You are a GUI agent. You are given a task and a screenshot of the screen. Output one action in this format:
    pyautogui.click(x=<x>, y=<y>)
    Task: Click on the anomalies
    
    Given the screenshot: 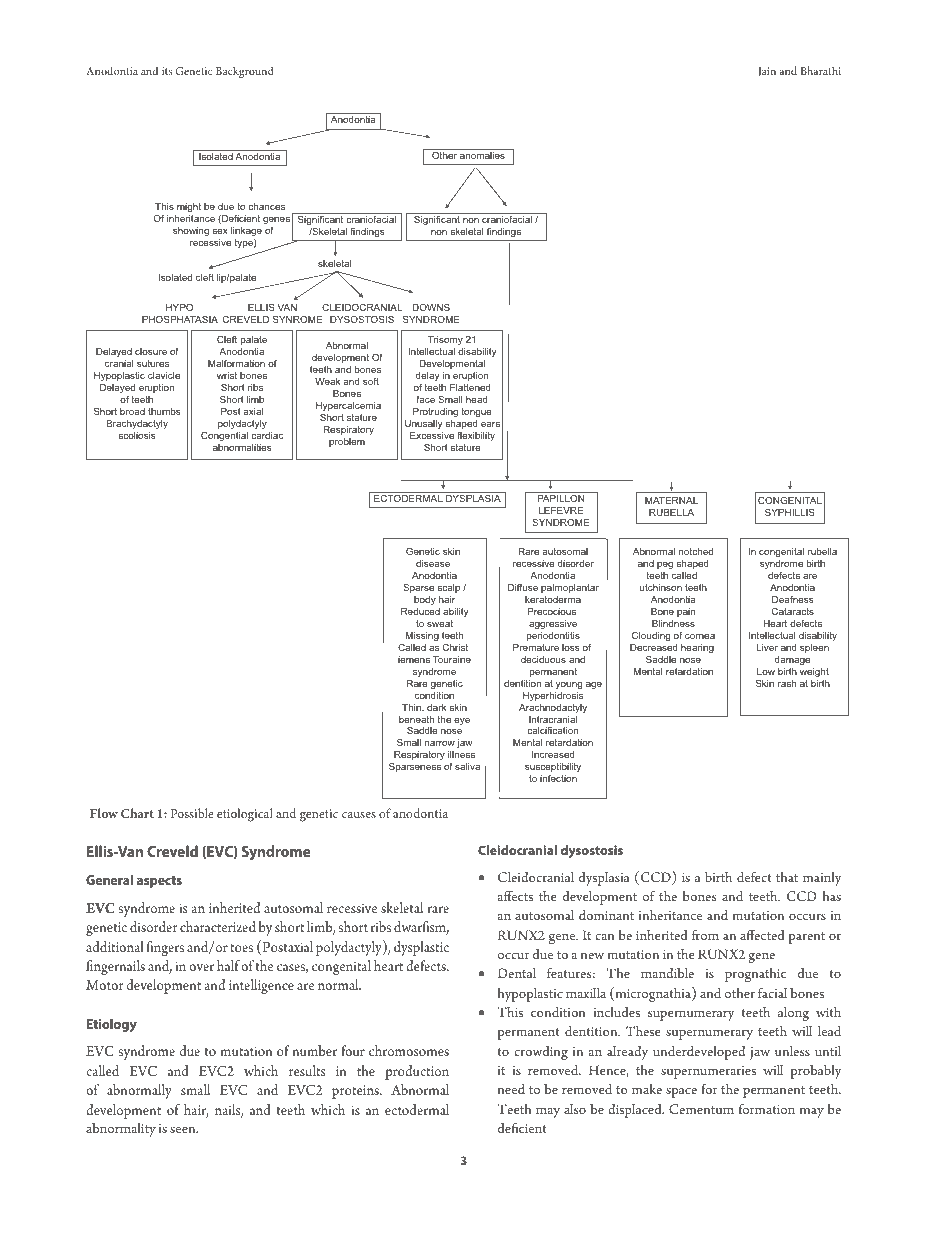 What is the action you would take?
    pyautogui.click(x=482, y=155)
